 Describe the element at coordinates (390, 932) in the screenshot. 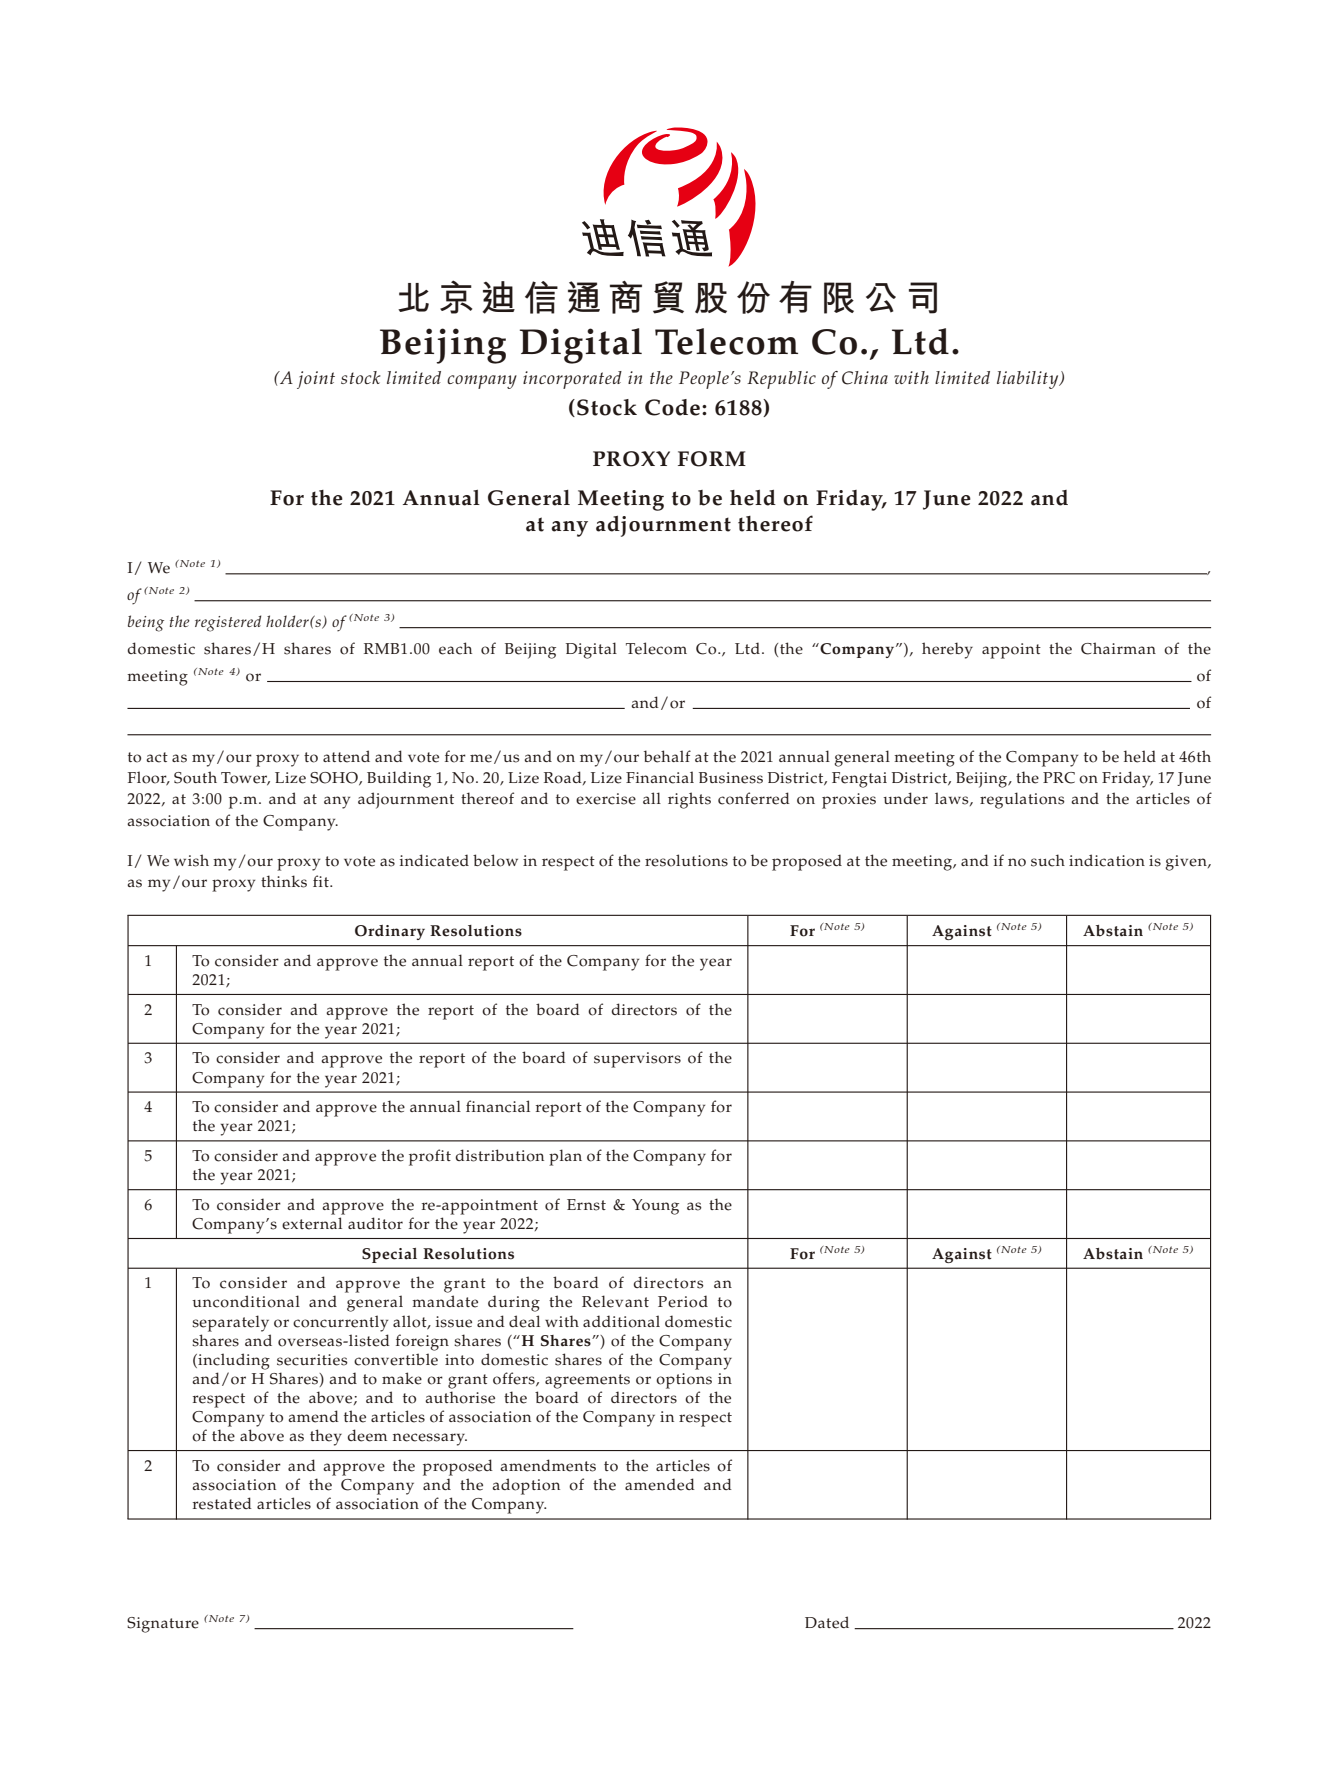

I see `Ordinary` at that location.
